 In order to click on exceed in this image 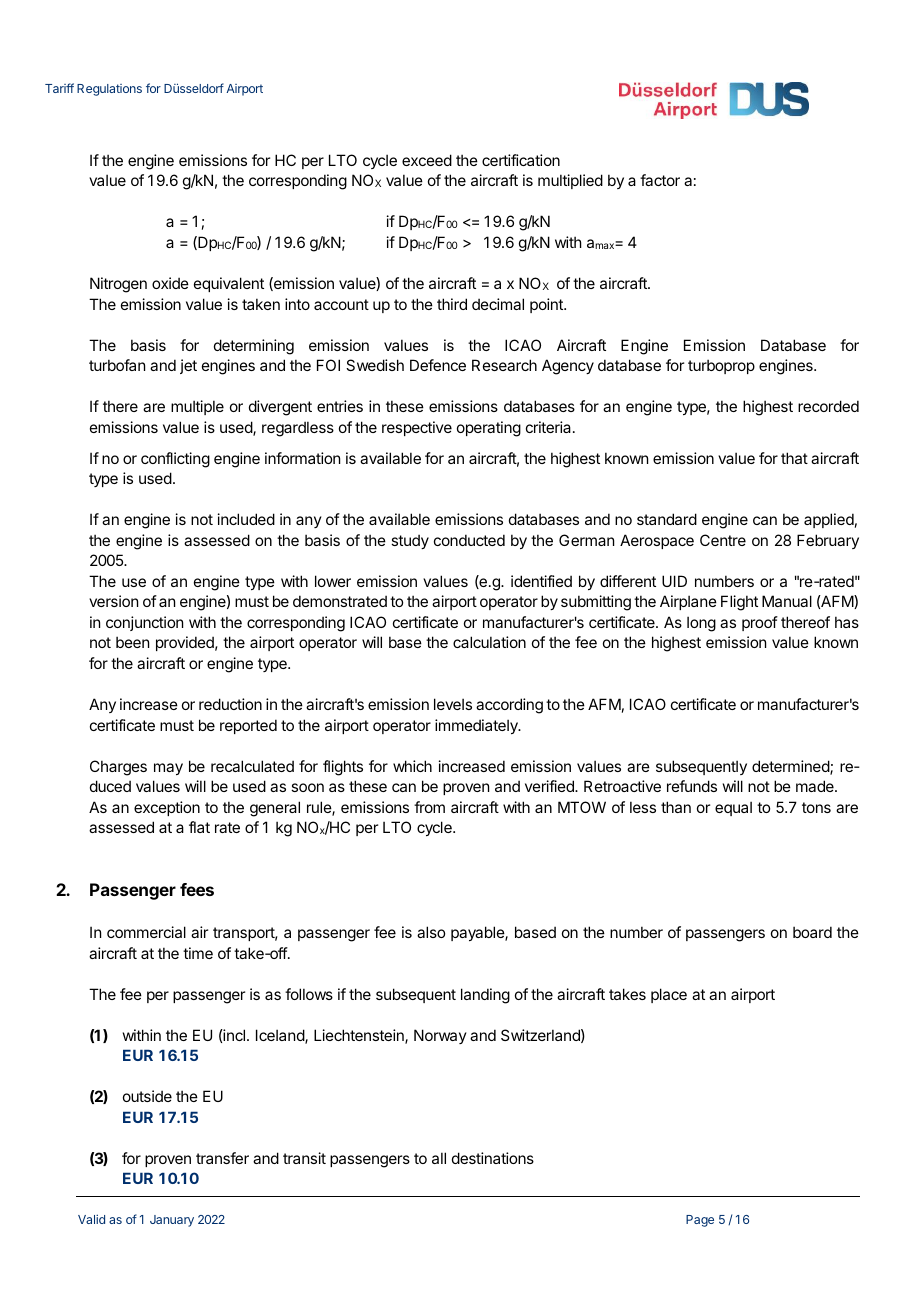, I will do `click(427, 160)`.
